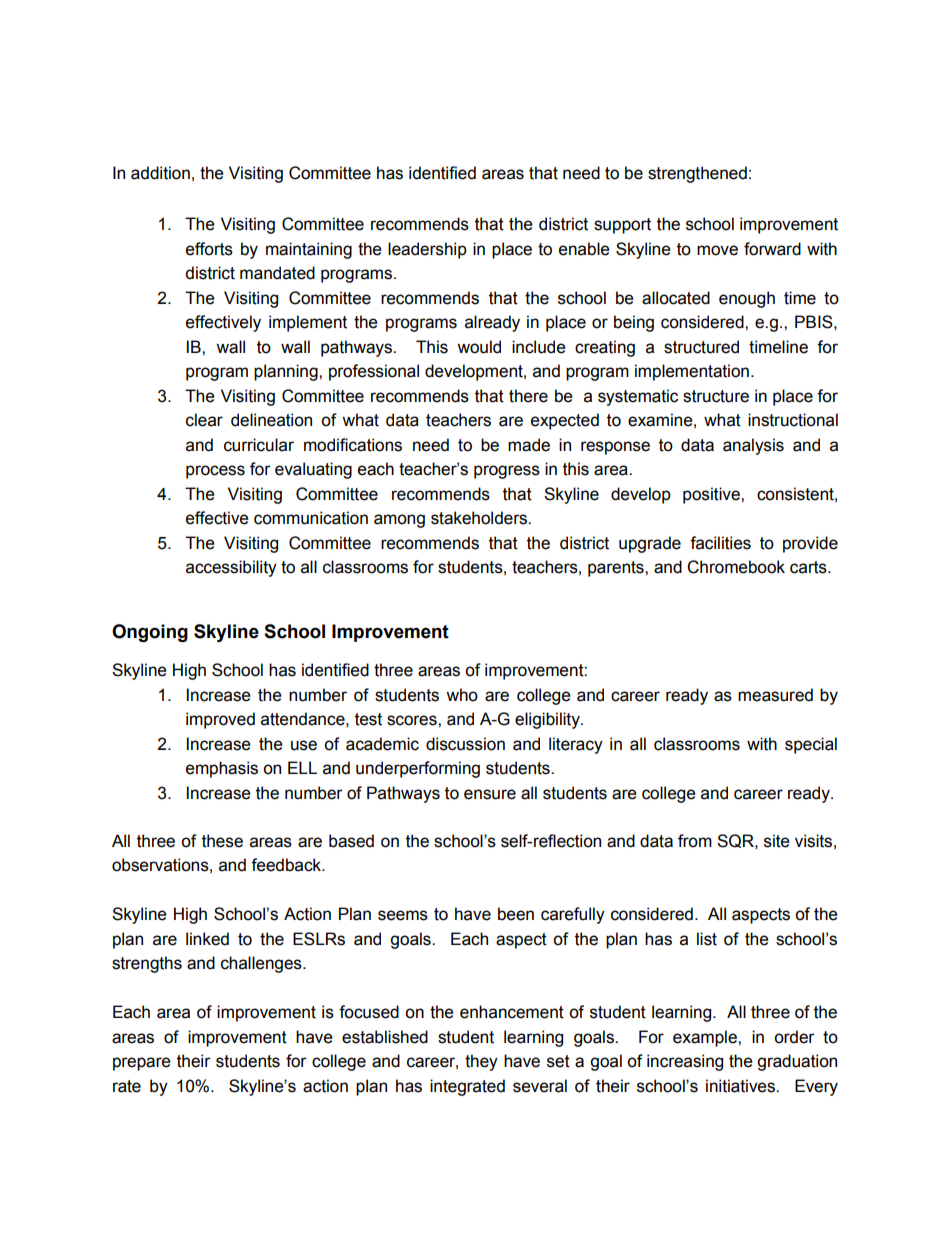  What do you see at coordinates (695, 841) in the image?
I see `from` at bounding box center [695, 841].
